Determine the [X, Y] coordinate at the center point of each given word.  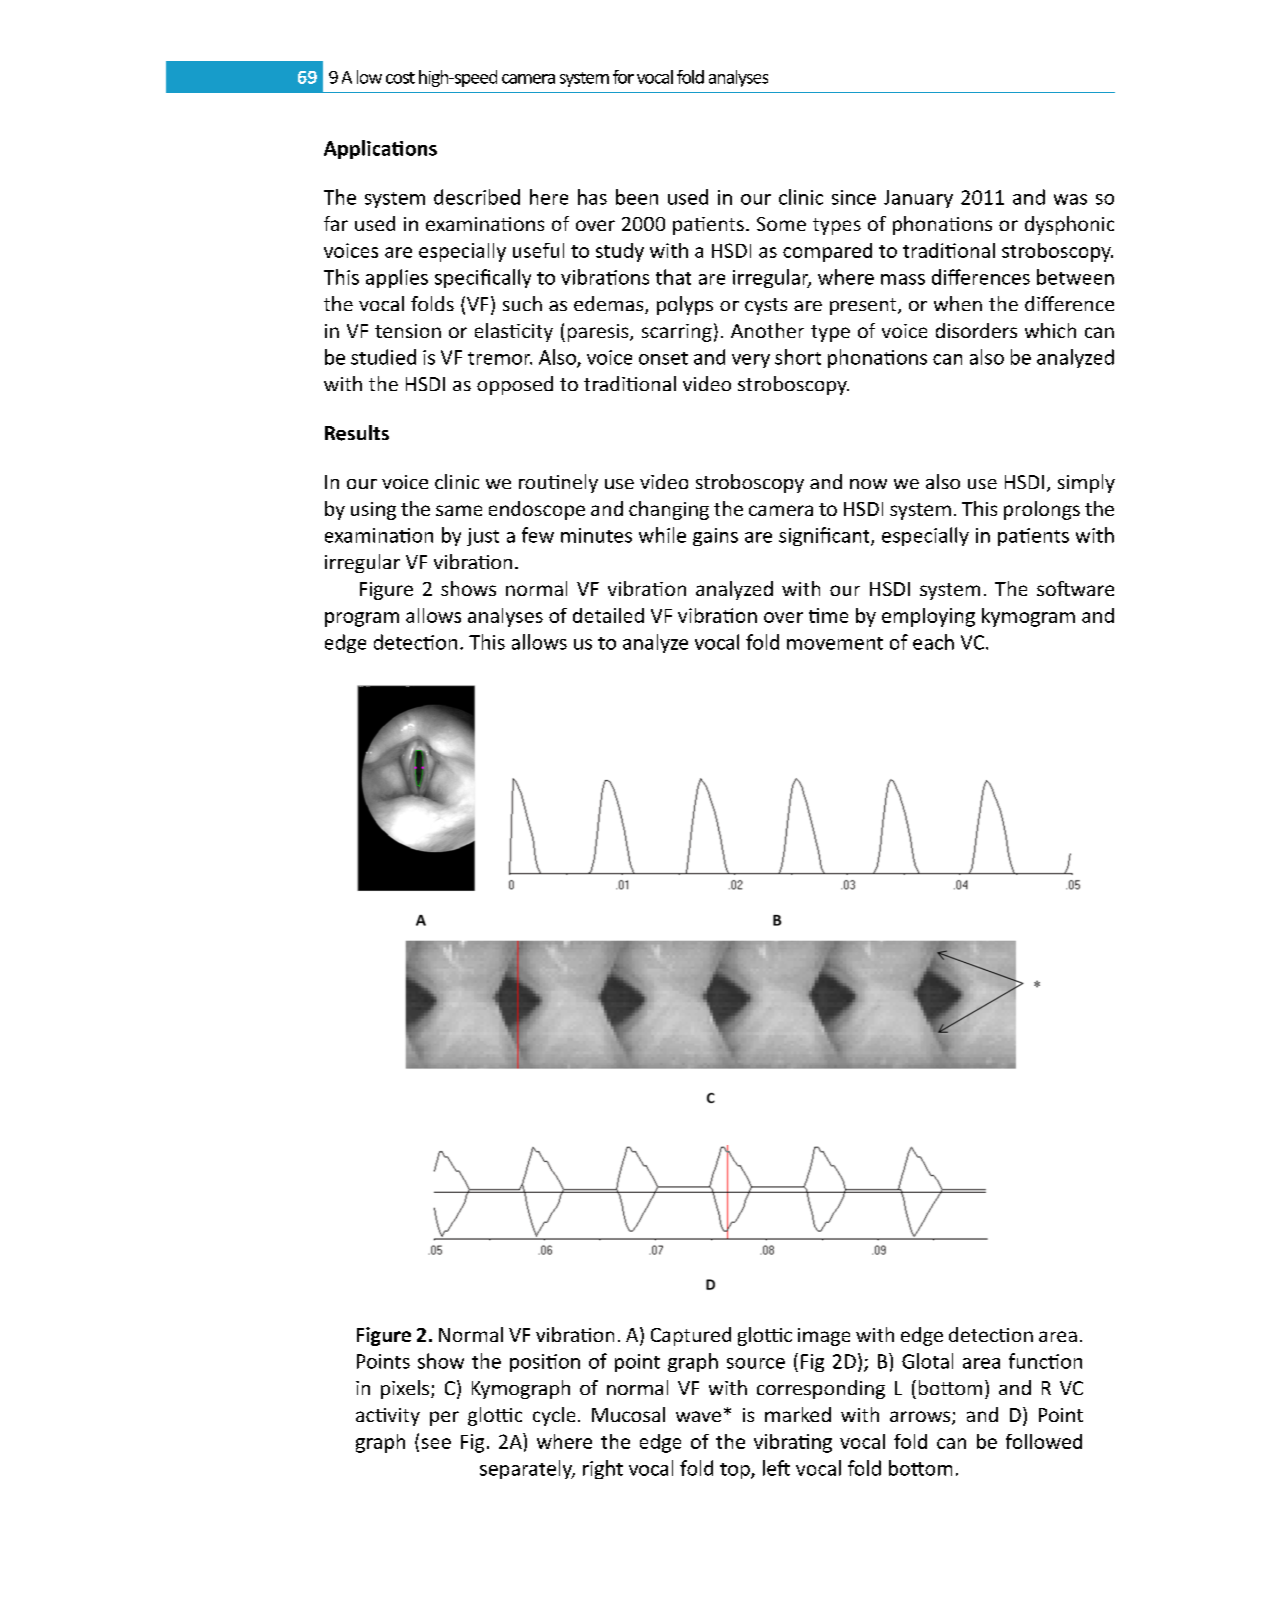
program [362, 619]
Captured [691, 1336]
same [459, 510]
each [933, 642]
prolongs [1042, 510]
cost [400, 78]
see [436, 1443]
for [623, 77]
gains [715, 537]
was [1070, 199]
